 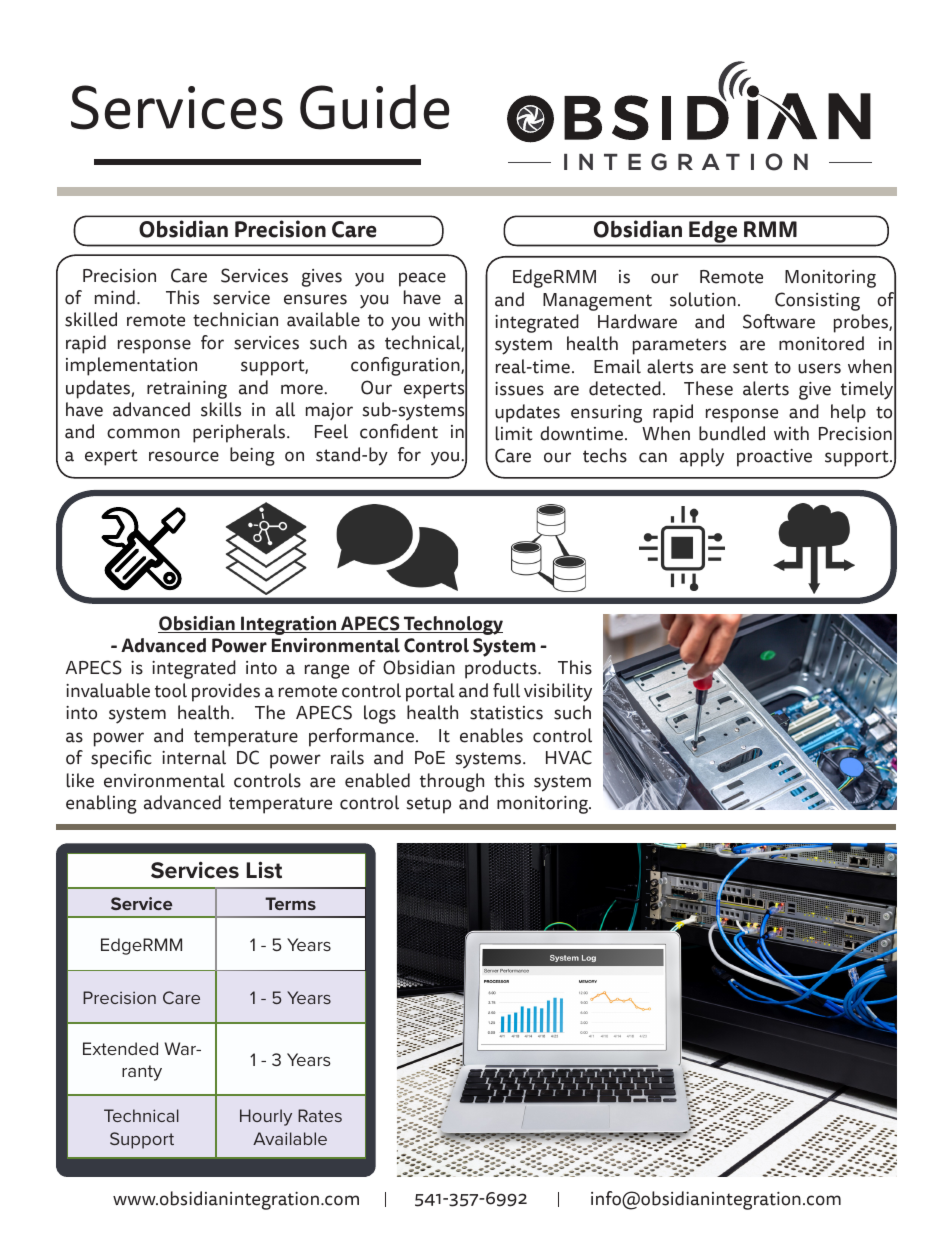 What do you see at coordinates (120, 1048) in the image?
I see `Extended` at bounding box center [120, 1048].
